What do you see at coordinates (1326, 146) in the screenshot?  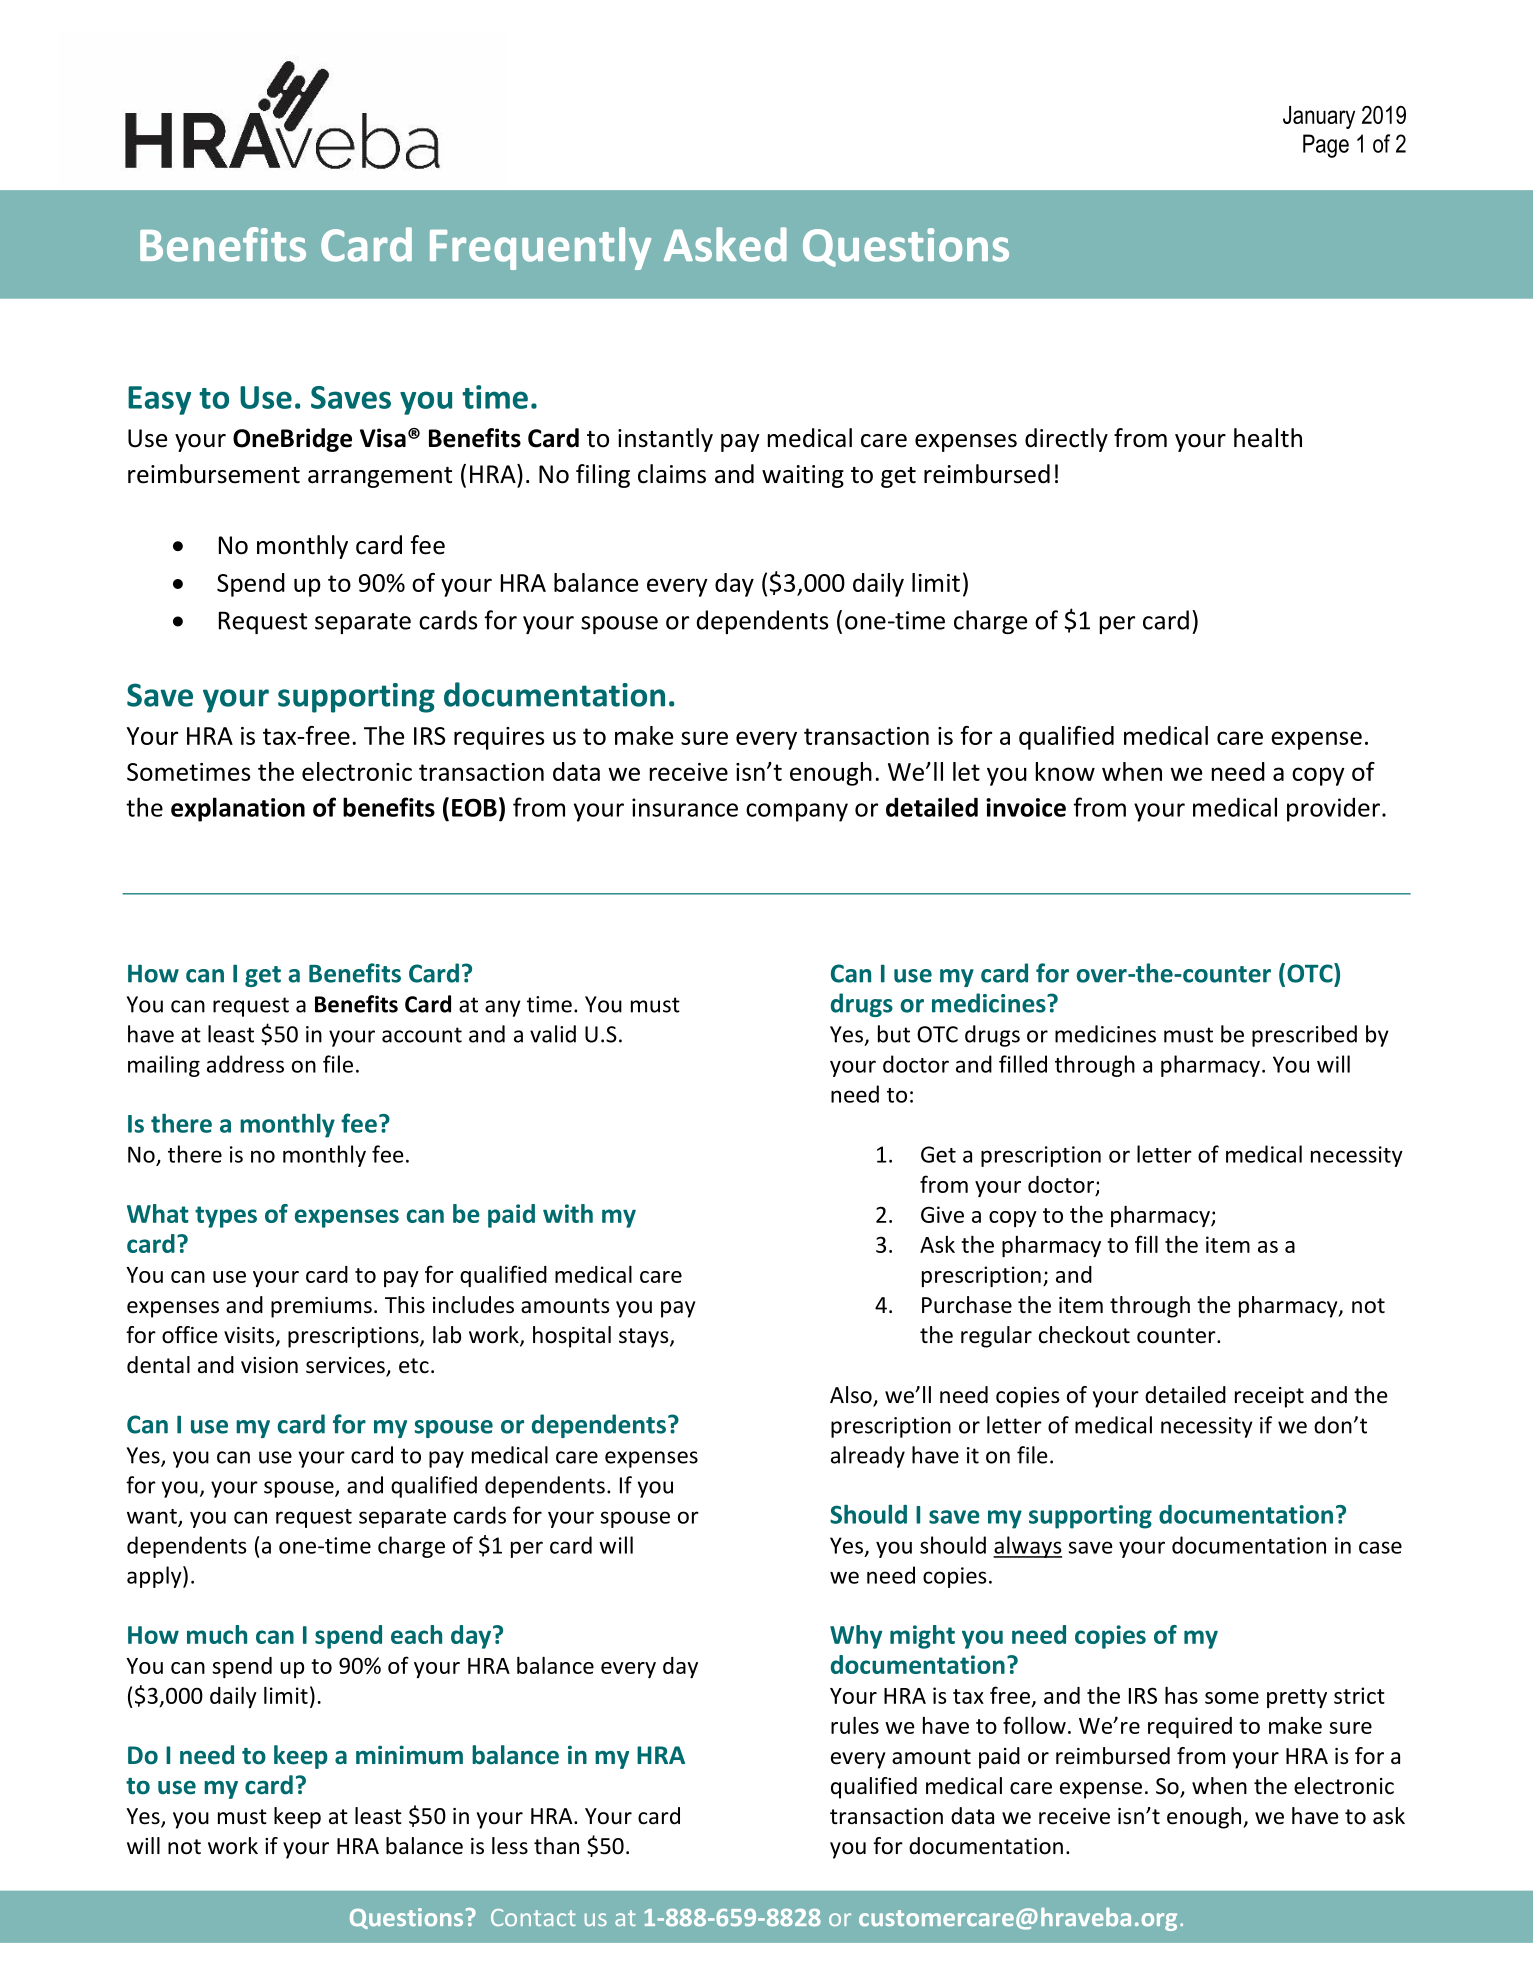 I see `Page` at bounding box center [1326, 146].
